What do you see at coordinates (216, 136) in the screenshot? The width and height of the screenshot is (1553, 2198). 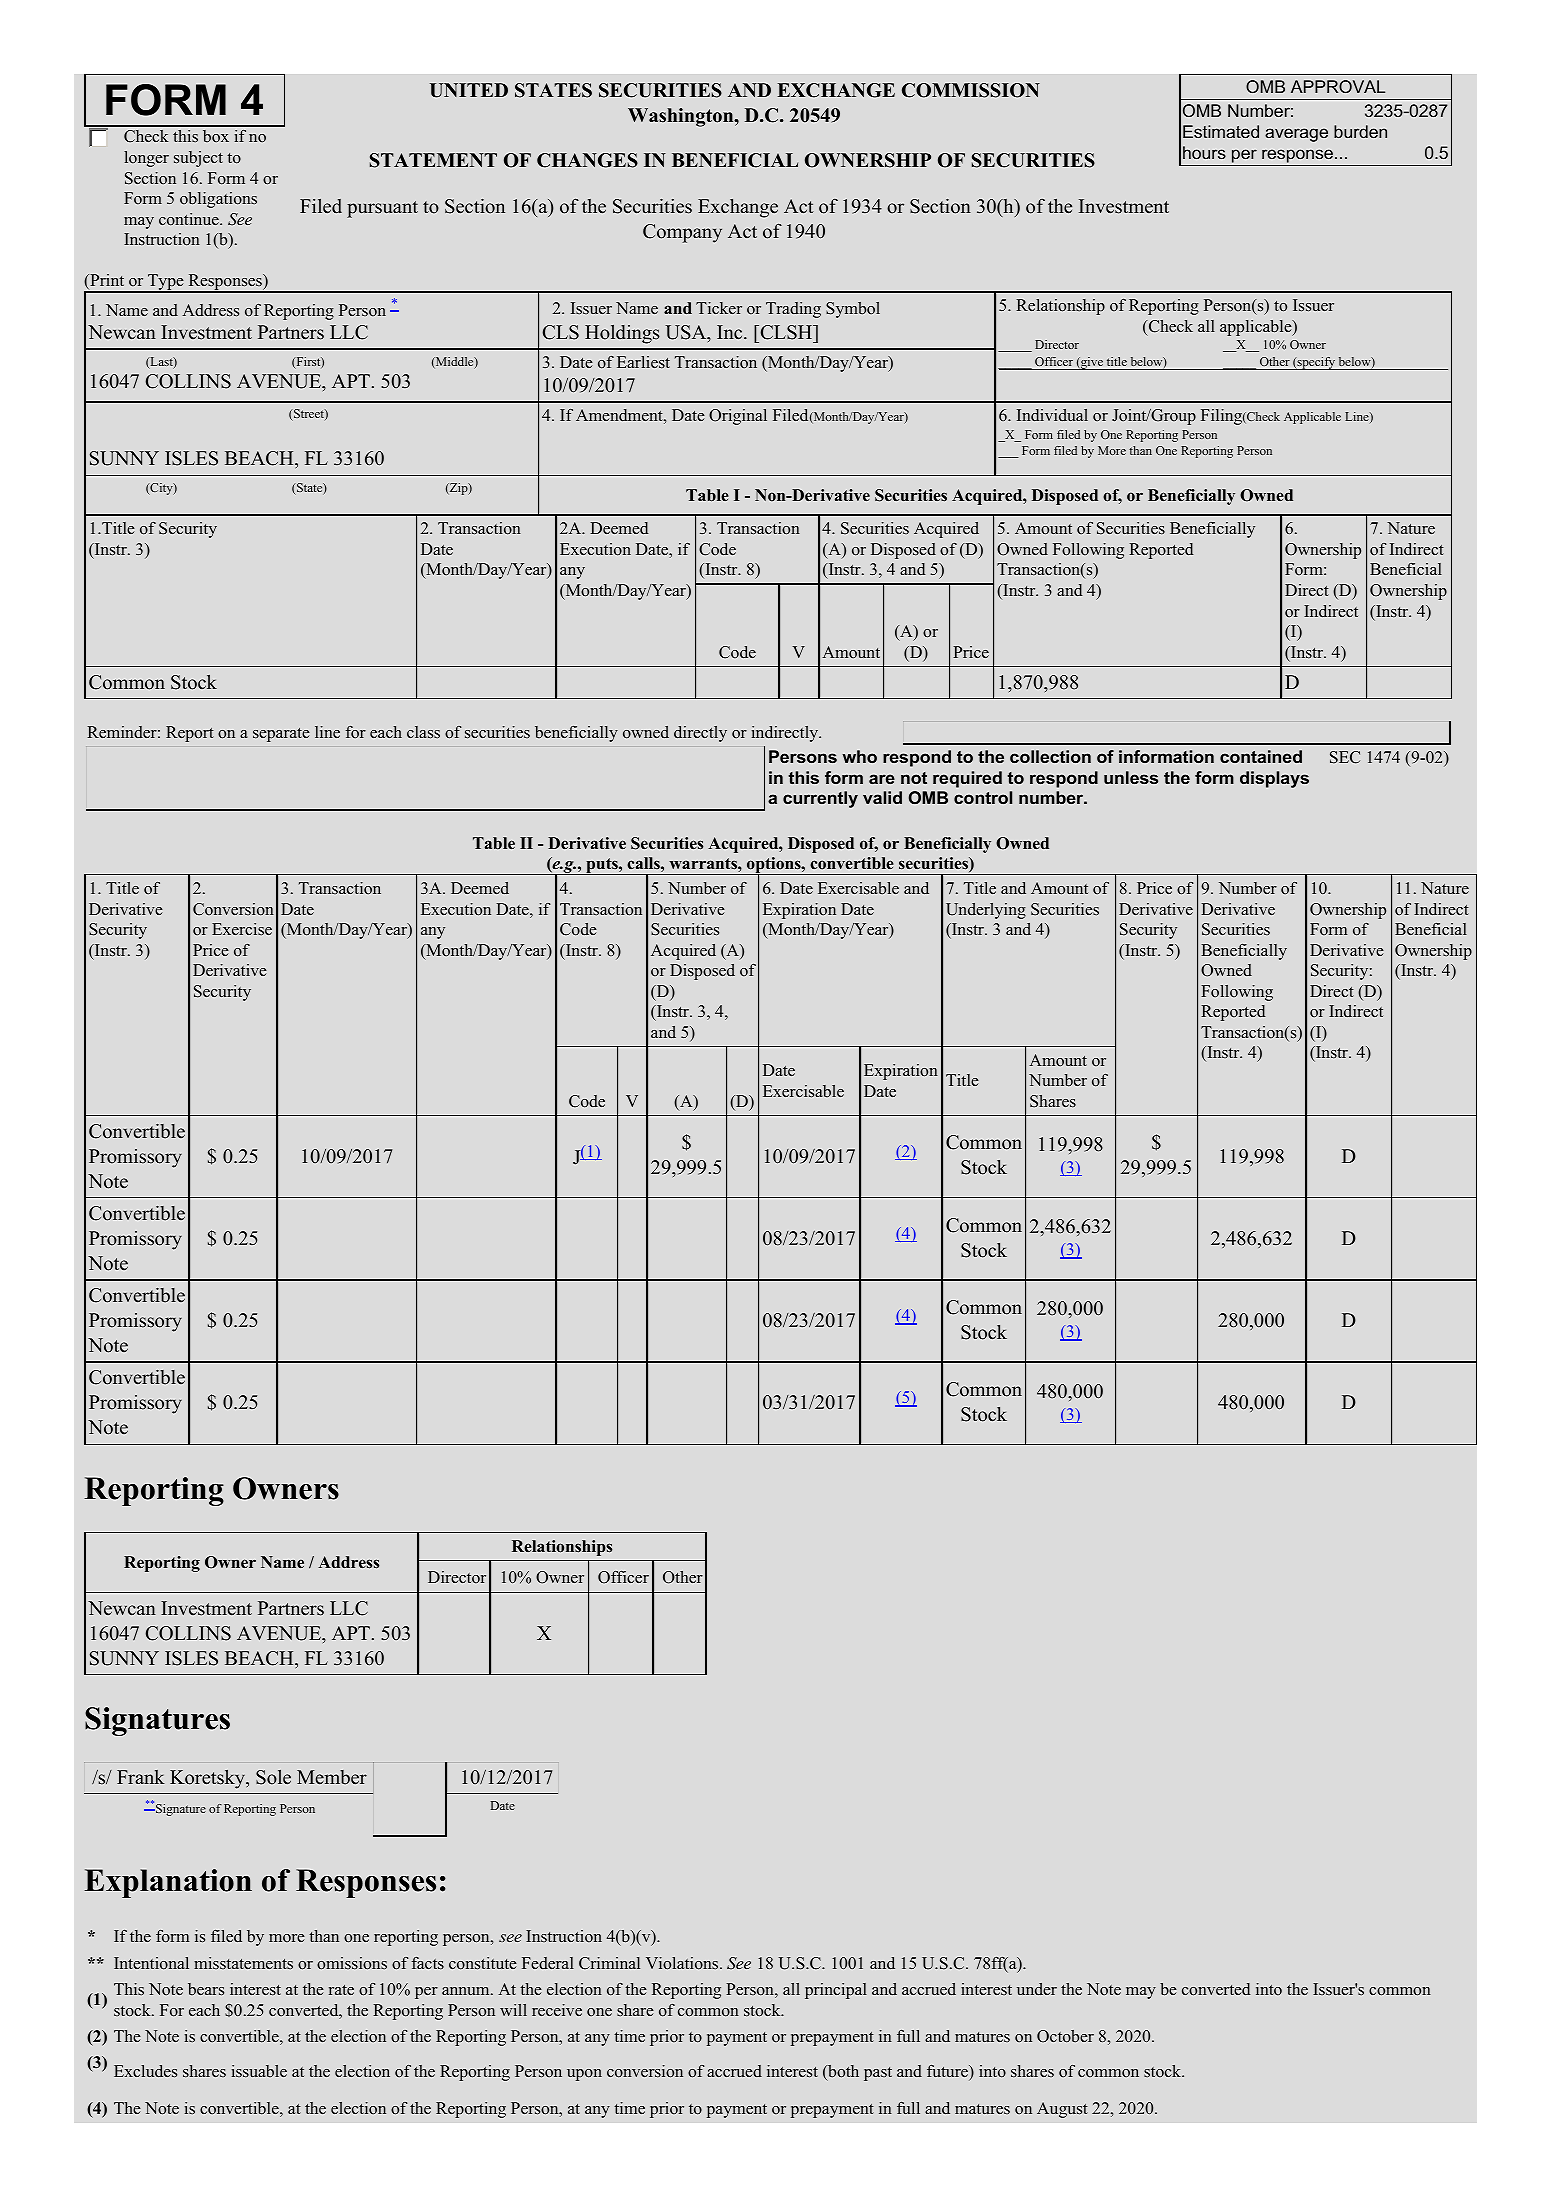 I see `box` at bounding box center [216, 136].
